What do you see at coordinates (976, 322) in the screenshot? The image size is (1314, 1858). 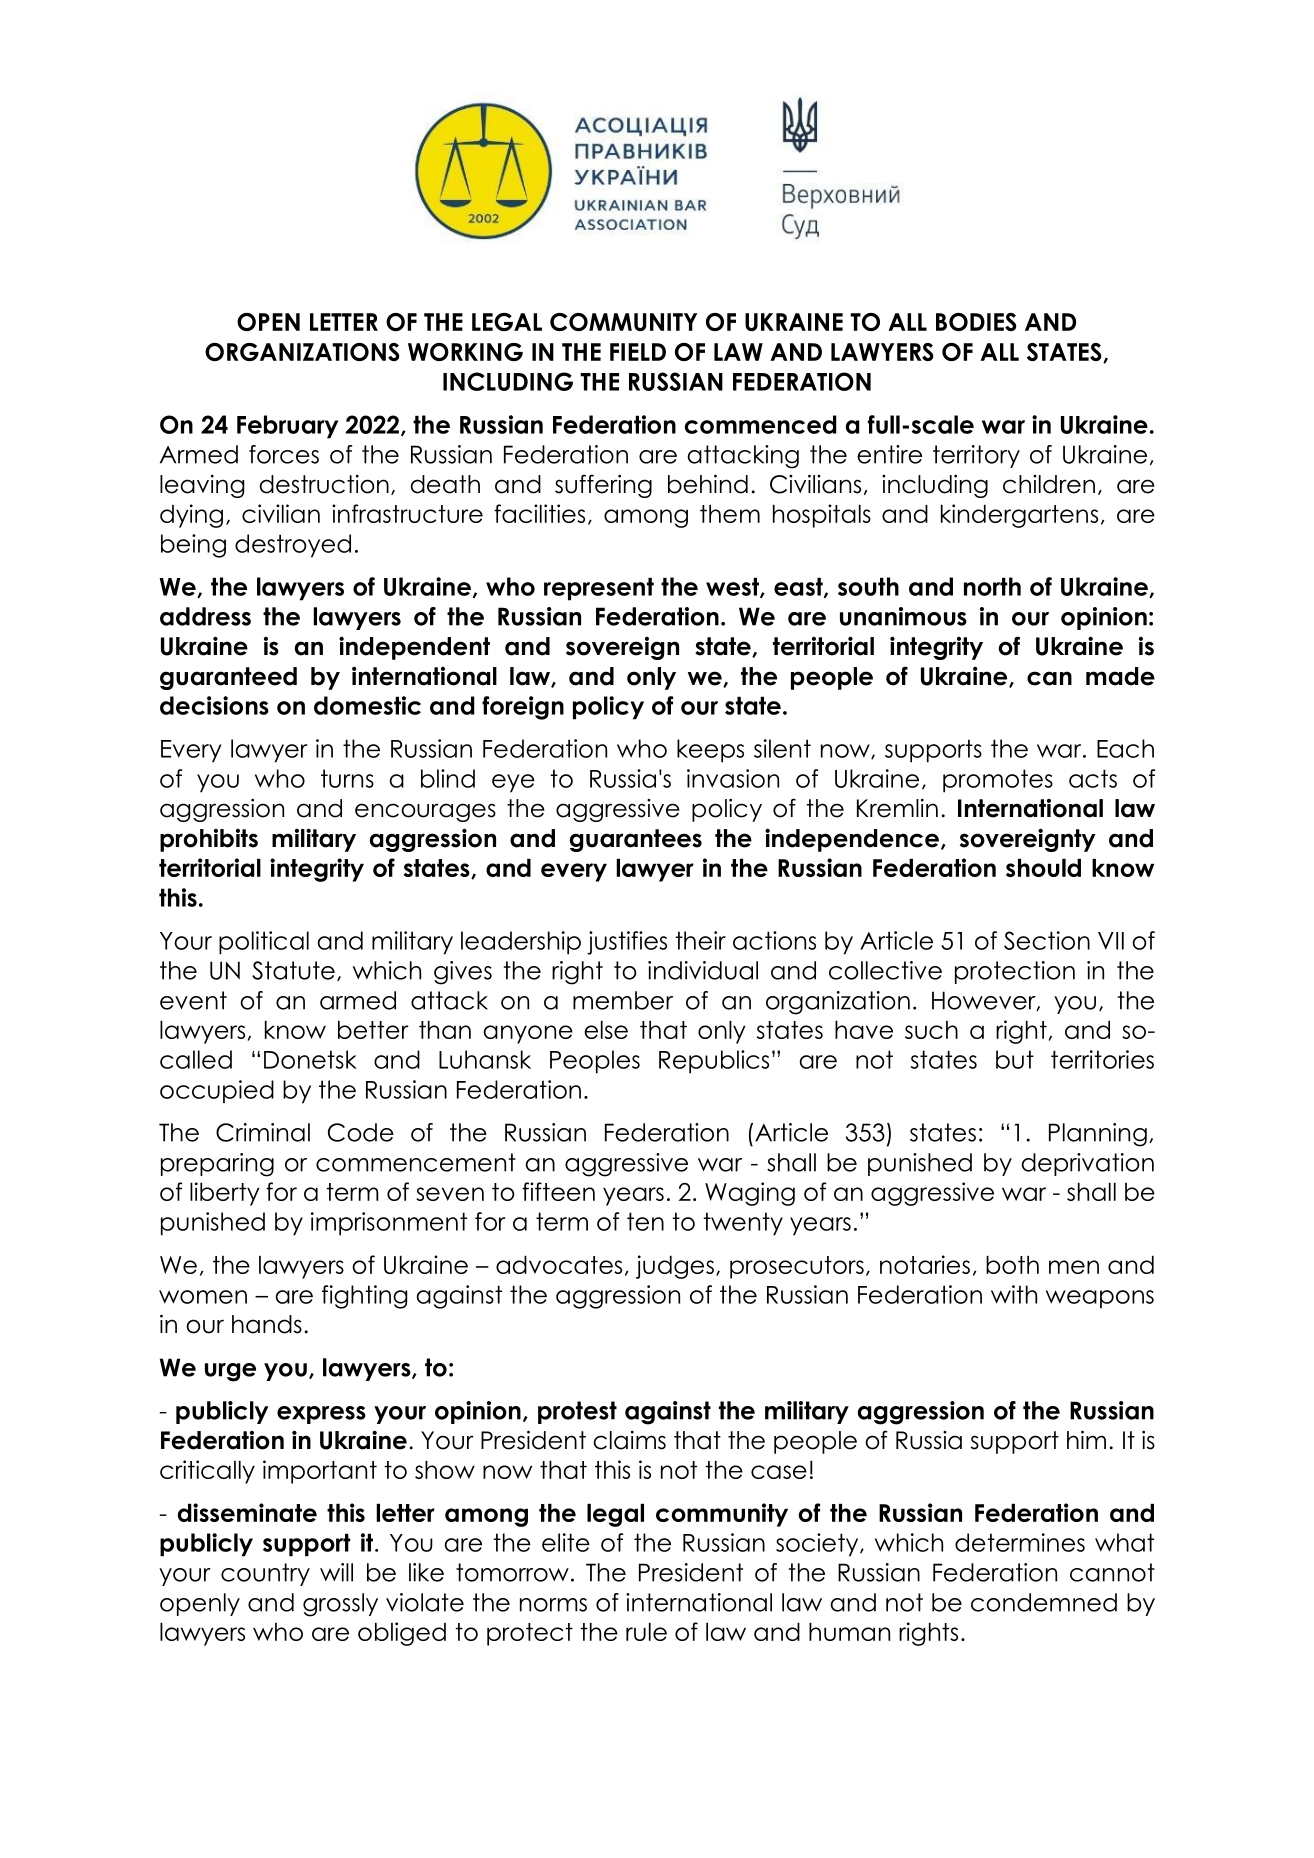 I see `BODIES` at bounding box center [976, 322].
